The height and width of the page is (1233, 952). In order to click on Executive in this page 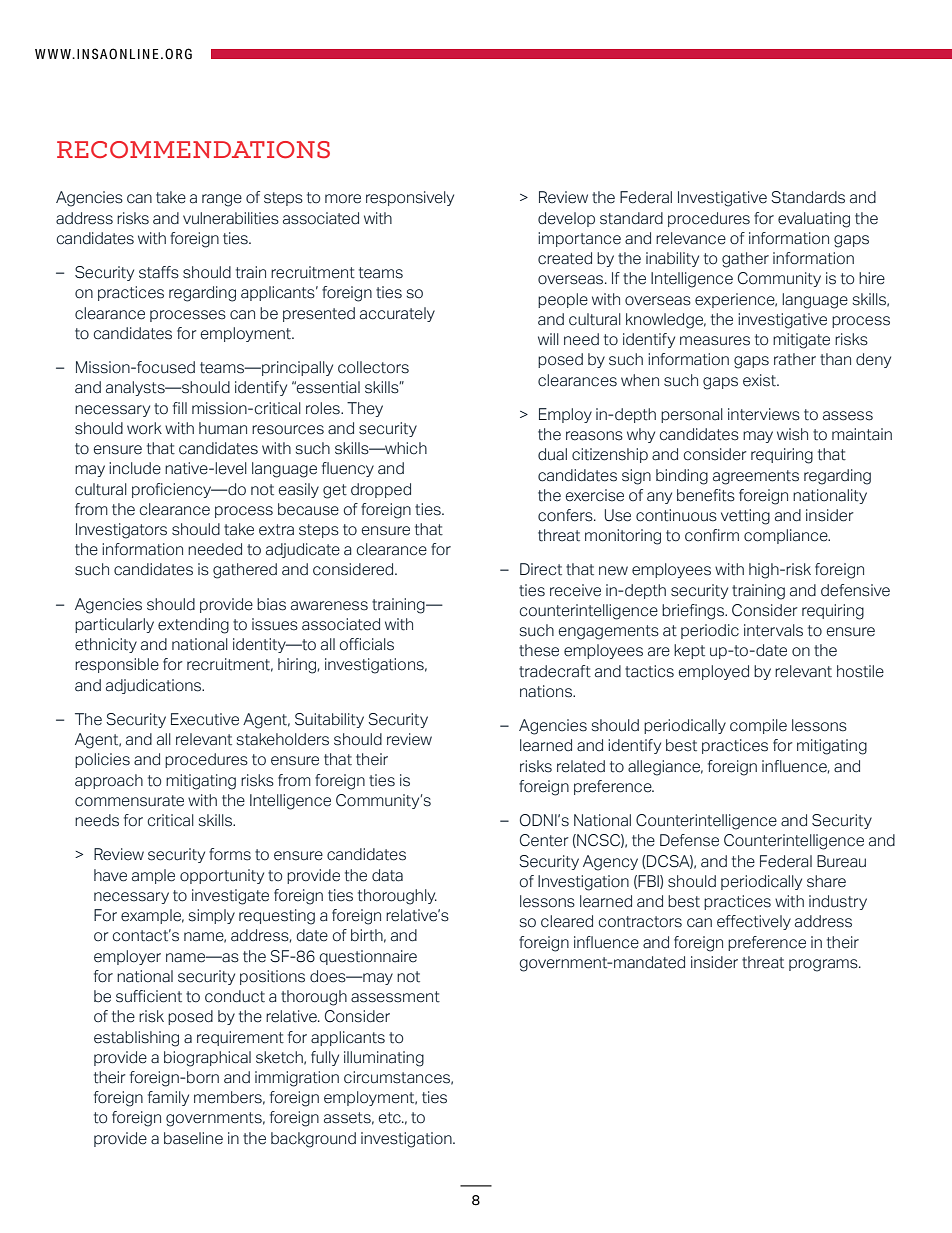, I will do `click(205, 719)`.
